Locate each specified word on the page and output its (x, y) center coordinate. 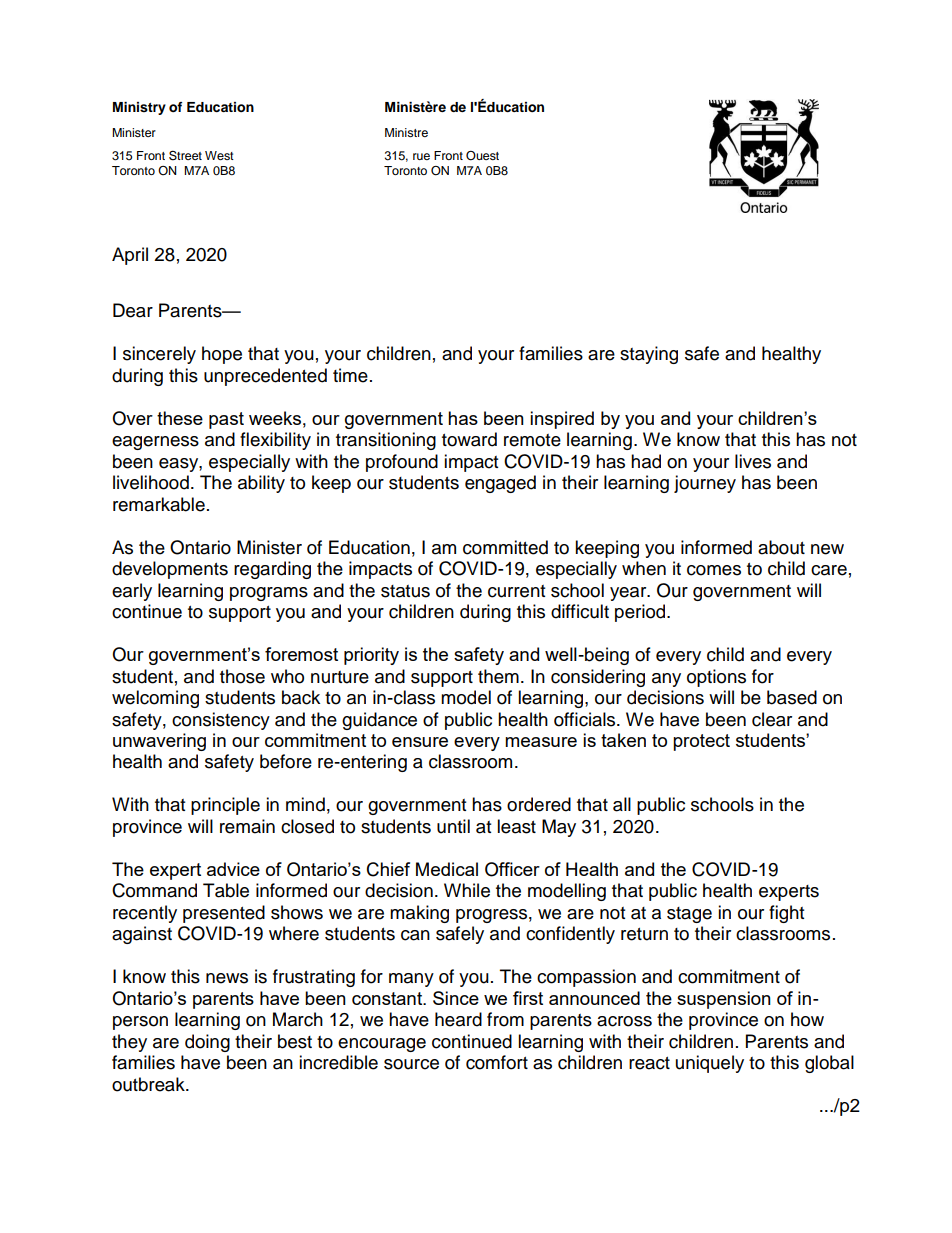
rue (421, 156)
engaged (500, 484)
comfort (497, 1062)
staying (649, 355)
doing (207, 1043)
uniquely (710, 1064)
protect (701, 742)
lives (753, 461)
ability (261, 484)
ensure (420, 742)
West (219, 155)
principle (225, 806)
